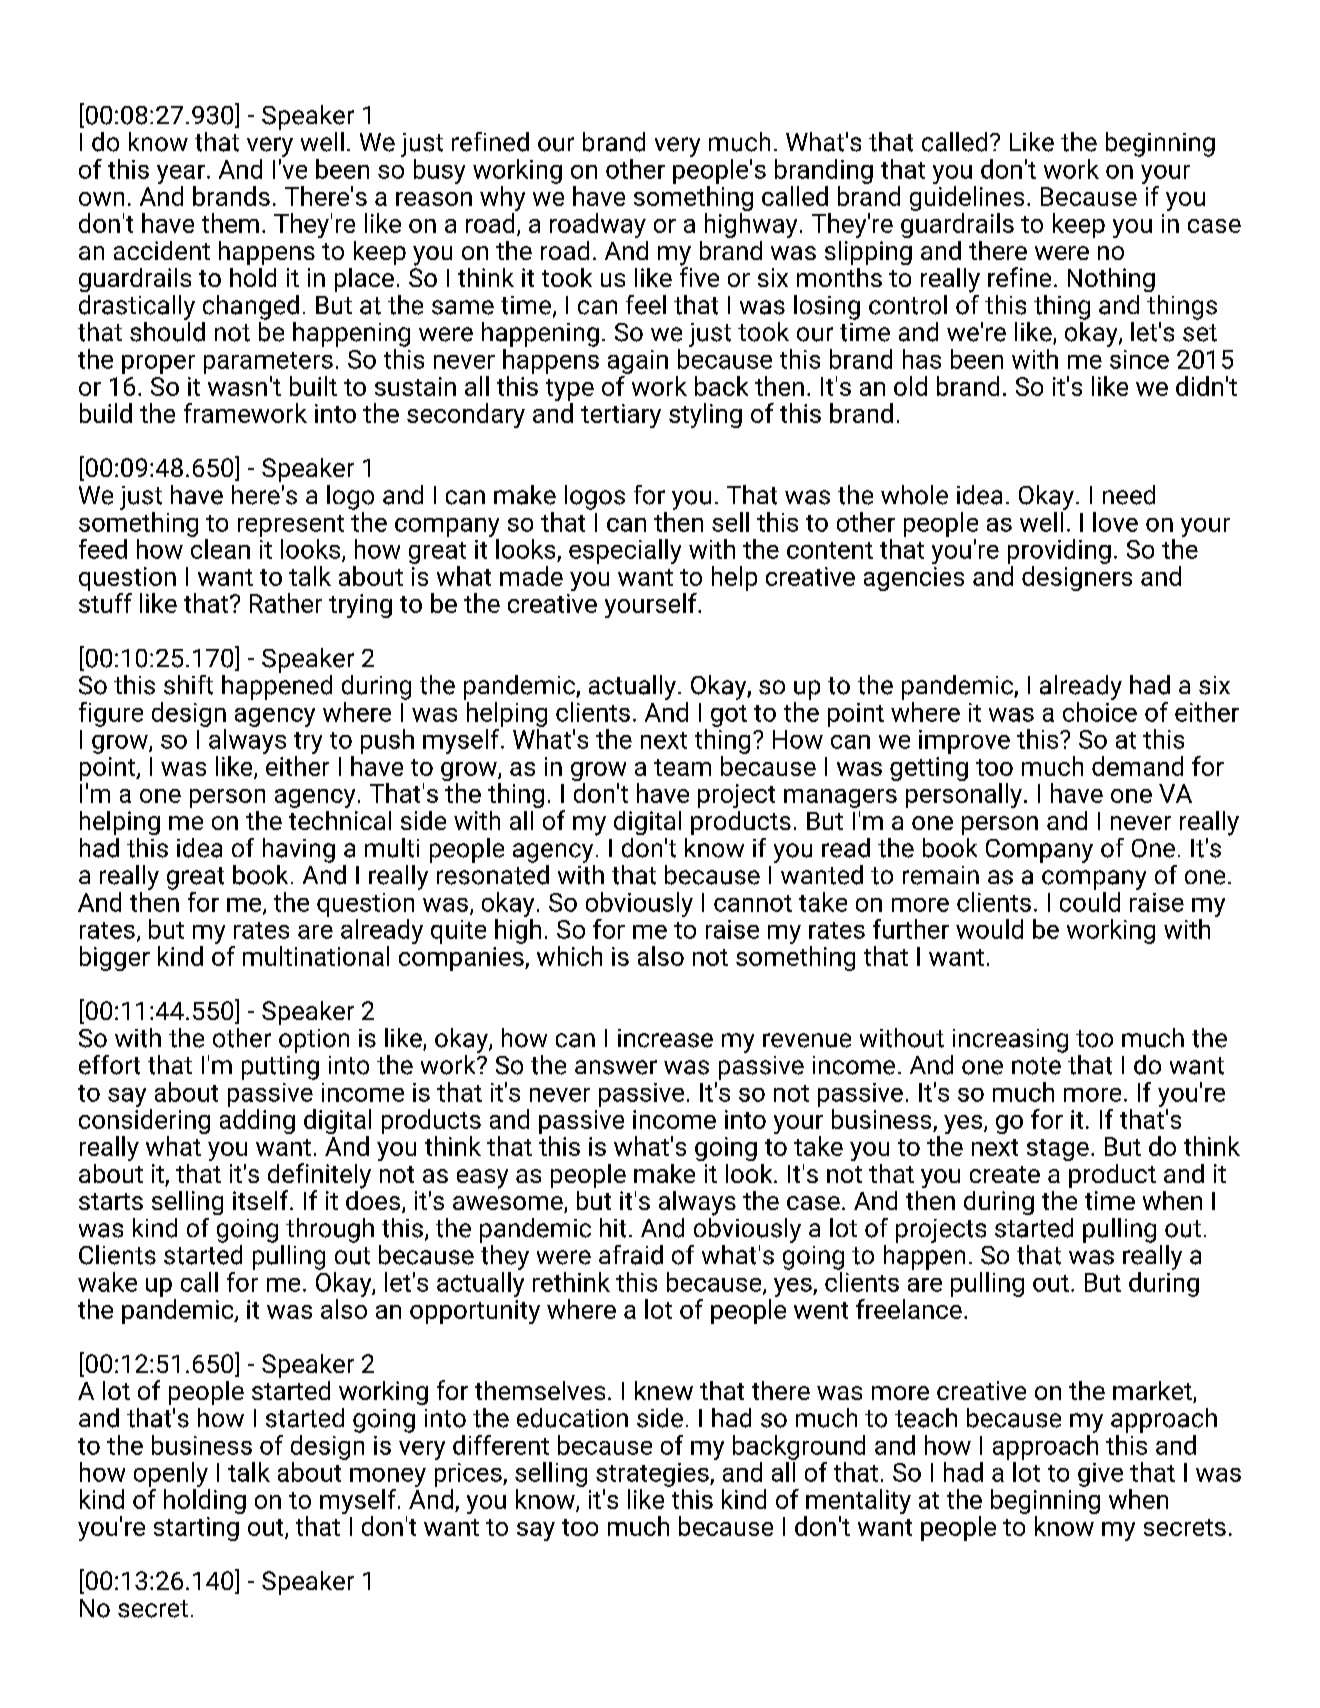 The height and width of the document is (1708, 1320). Describe the element at coordinates (262, 1200) in the document. I see `itself` at that location.
